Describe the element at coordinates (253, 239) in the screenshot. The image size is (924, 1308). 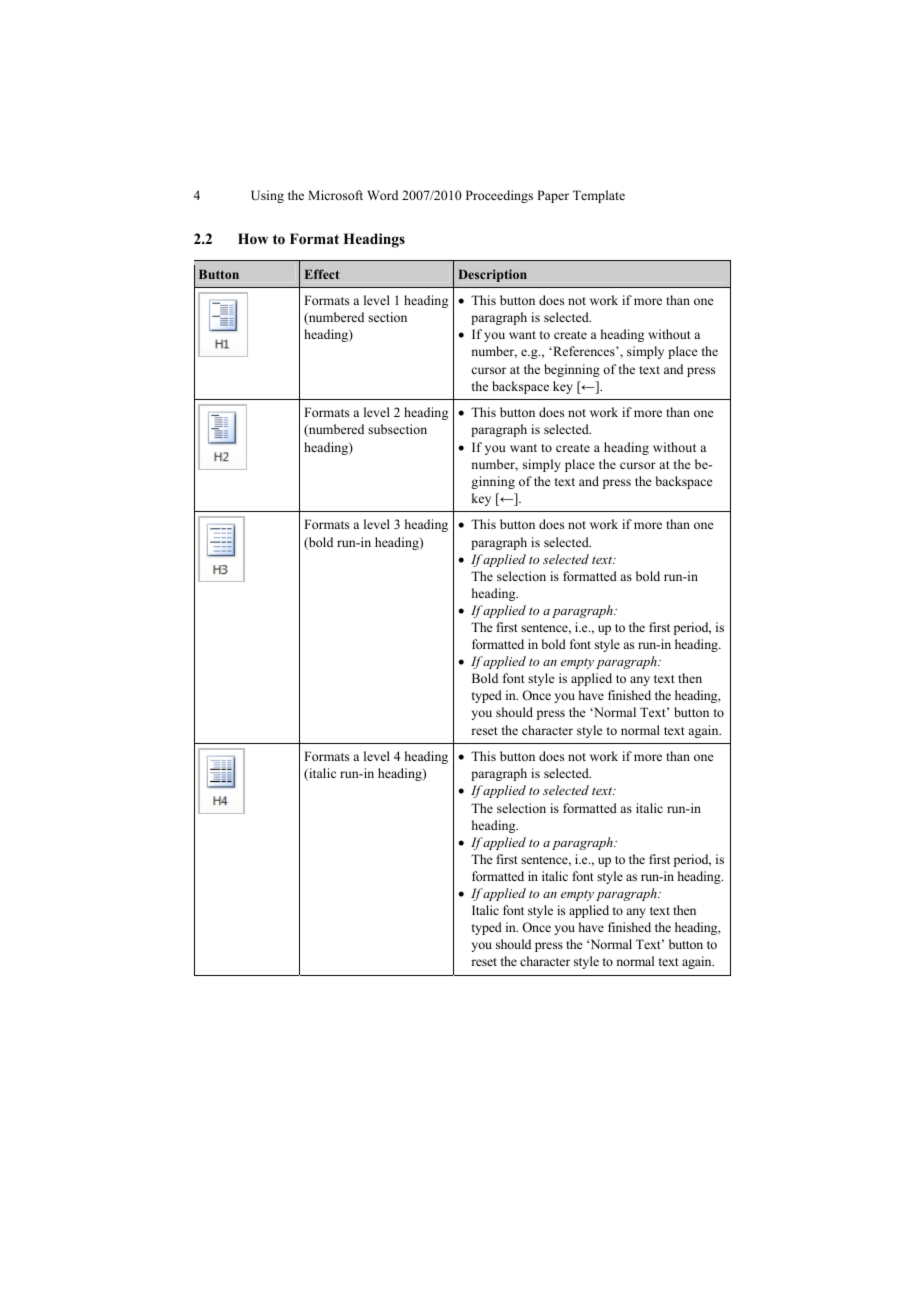
I see `How` at that location.
